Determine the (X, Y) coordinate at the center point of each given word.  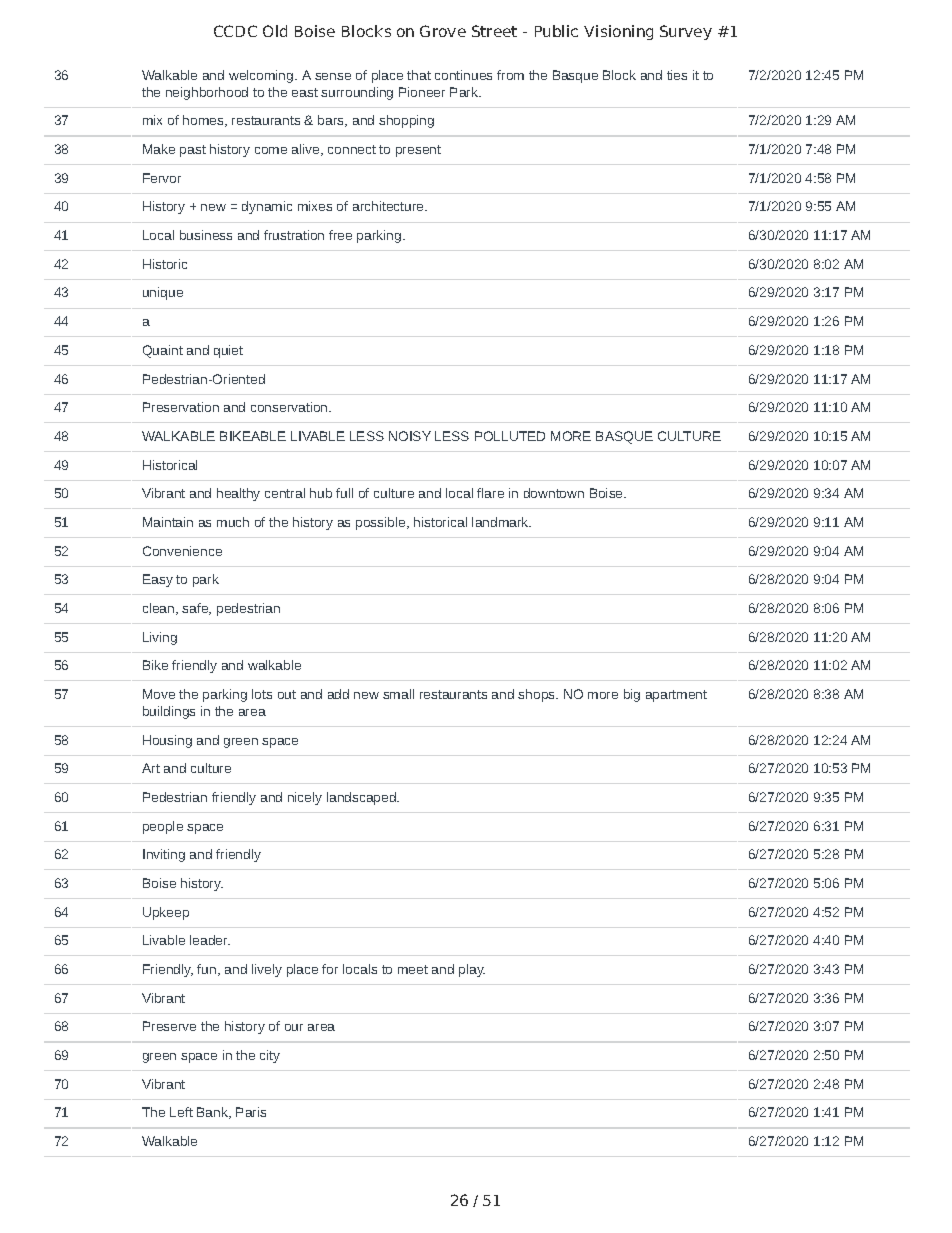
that (419, 75)
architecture (389, 206)
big (632, 695)
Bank (214, 1113)
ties (677, 75)
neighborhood (207, 93)
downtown (554, 493)
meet (413, 969)
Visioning (618, 32)
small (398, 694)
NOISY (410, 436)
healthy (238, 494)
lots (262, 694)
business (206, 235)
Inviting (164, 855)
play (472, 970)
